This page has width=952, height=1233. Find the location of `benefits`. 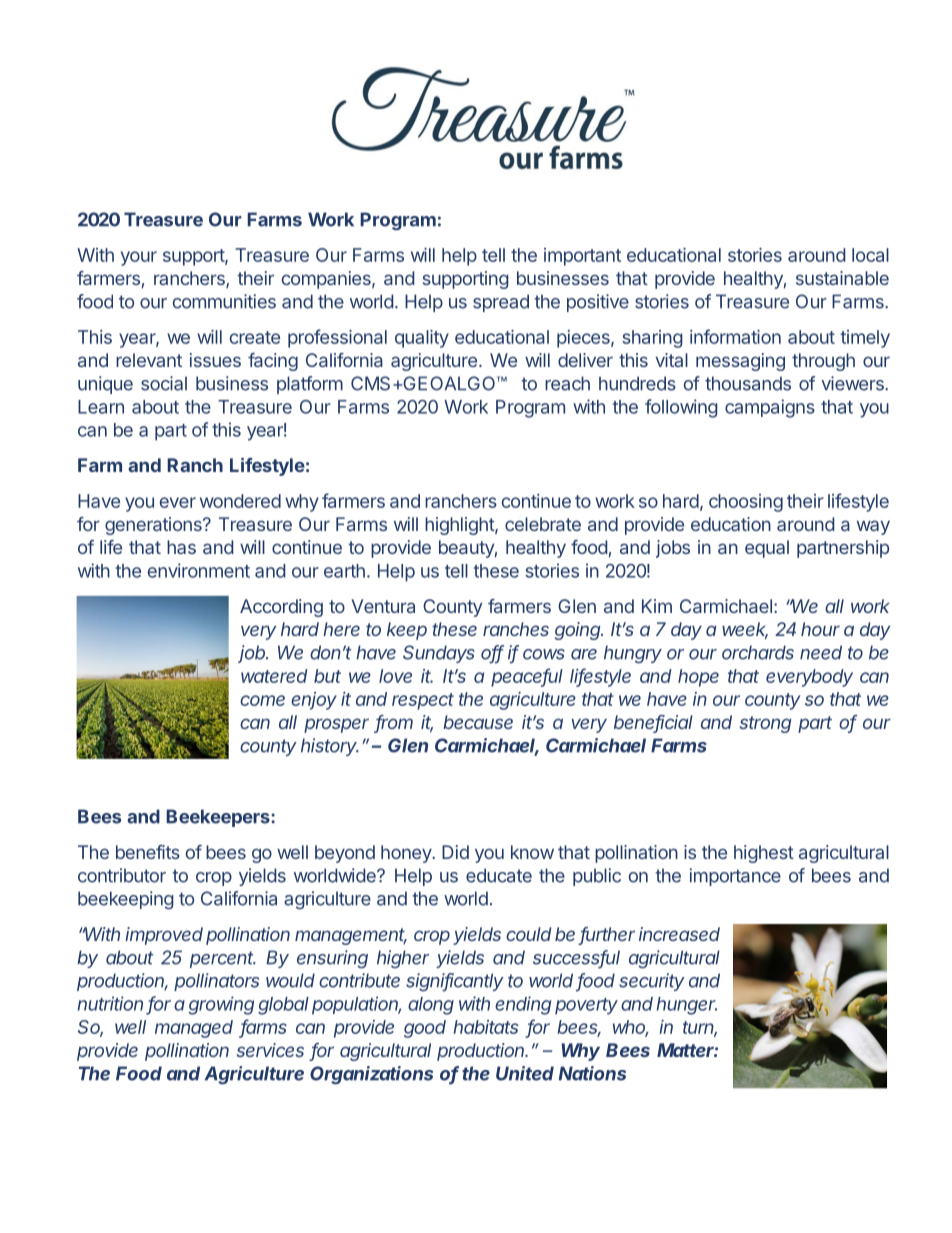

benefits is located at coordinates (148, 852).
